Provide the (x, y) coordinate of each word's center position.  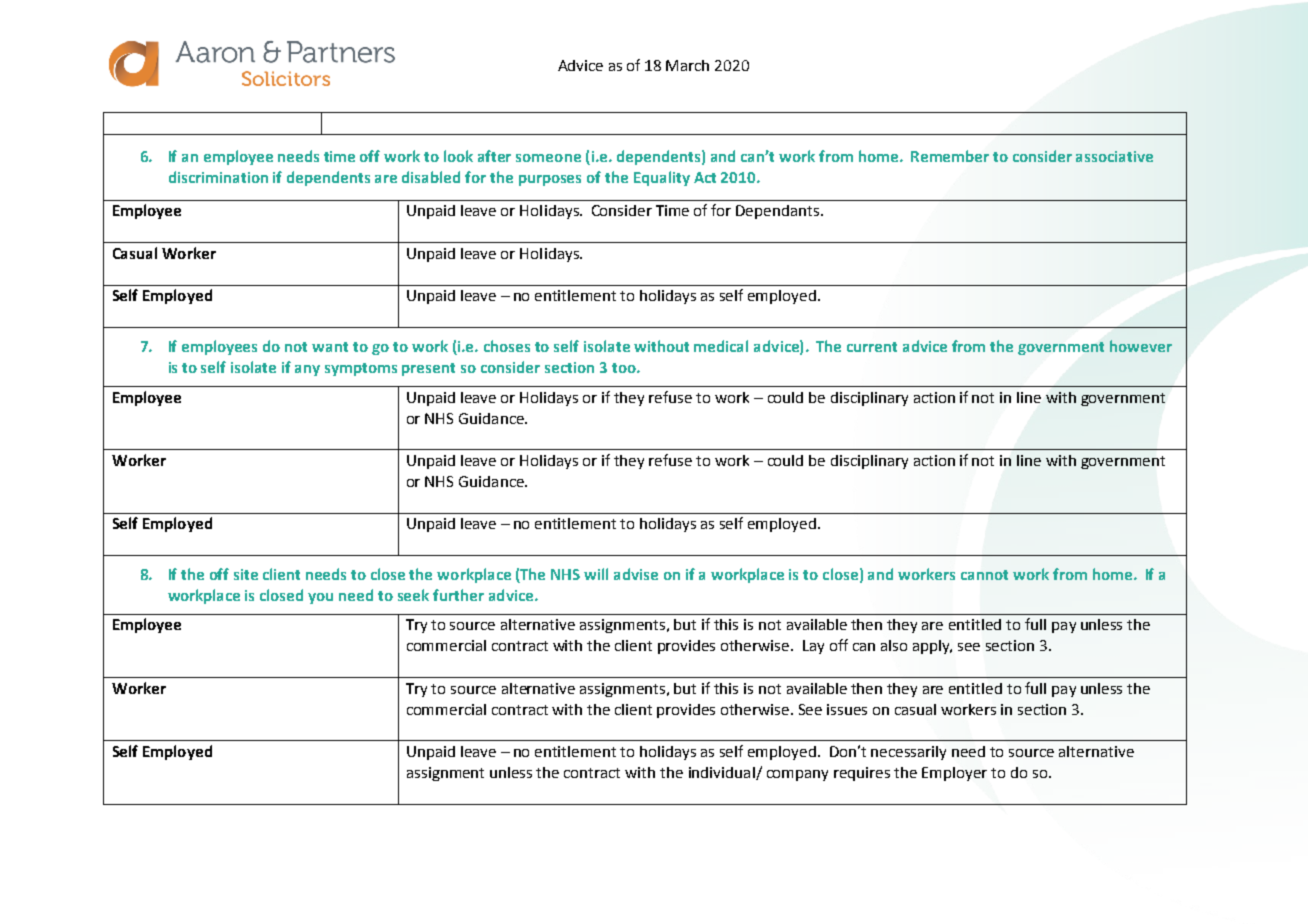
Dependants (779, 212)
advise (636, 574)
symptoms (361, 369)
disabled (431, 177)
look (458, 156)
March (687, 65)
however (1141, 346)
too (625, 368)
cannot (984, 575)
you (320, 598)
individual (723, 773)
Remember (950, 156)
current (872, 347)
